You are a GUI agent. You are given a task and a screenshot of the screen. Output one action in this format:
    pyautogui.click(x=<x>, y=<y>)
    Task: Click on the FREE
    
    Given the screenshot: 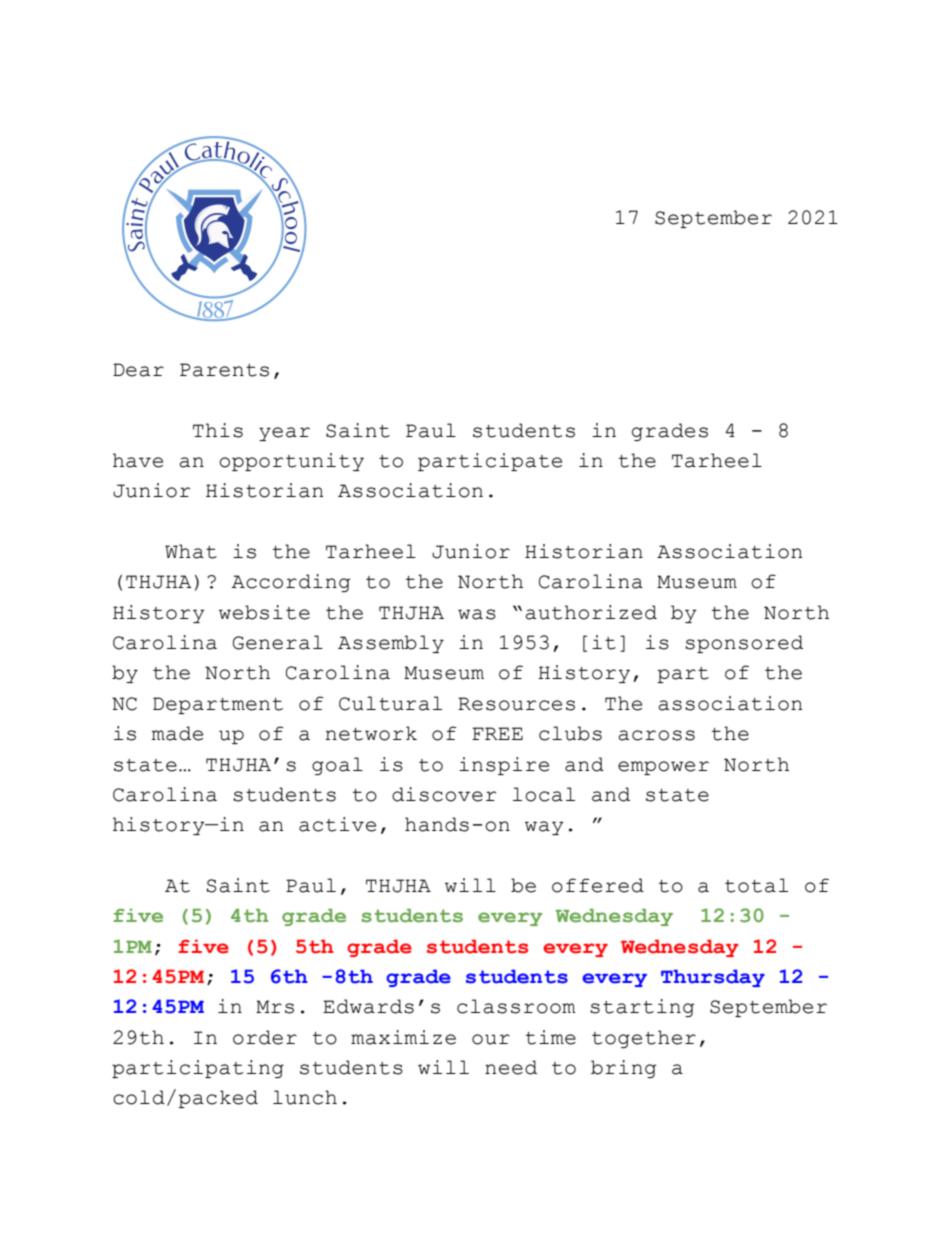 What is the action you would take?
    pyautogui.click(x=497, y=733)
